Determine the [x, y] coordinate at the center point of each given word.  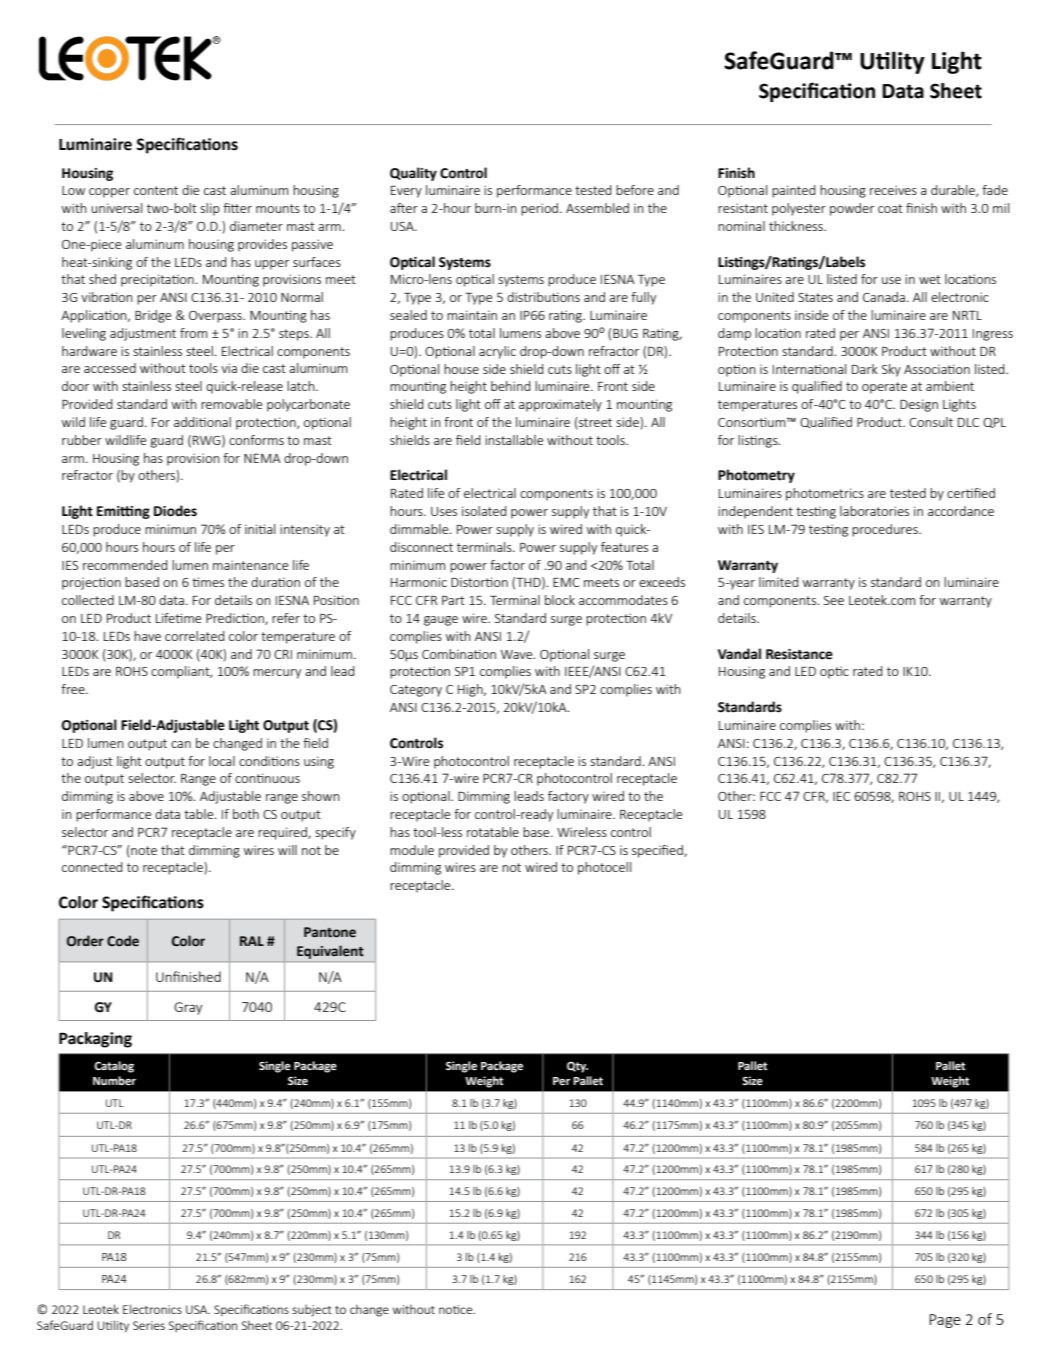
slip [210, 209]
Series [149, 1325]
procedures [886, 530]
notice [457, 1309]
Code [123, 941]
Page [945, 1321]
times [208, 582]
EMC [566, 582]
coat [890, 208]
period [541, 209]
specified [658, 851]
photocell [604, 868]
